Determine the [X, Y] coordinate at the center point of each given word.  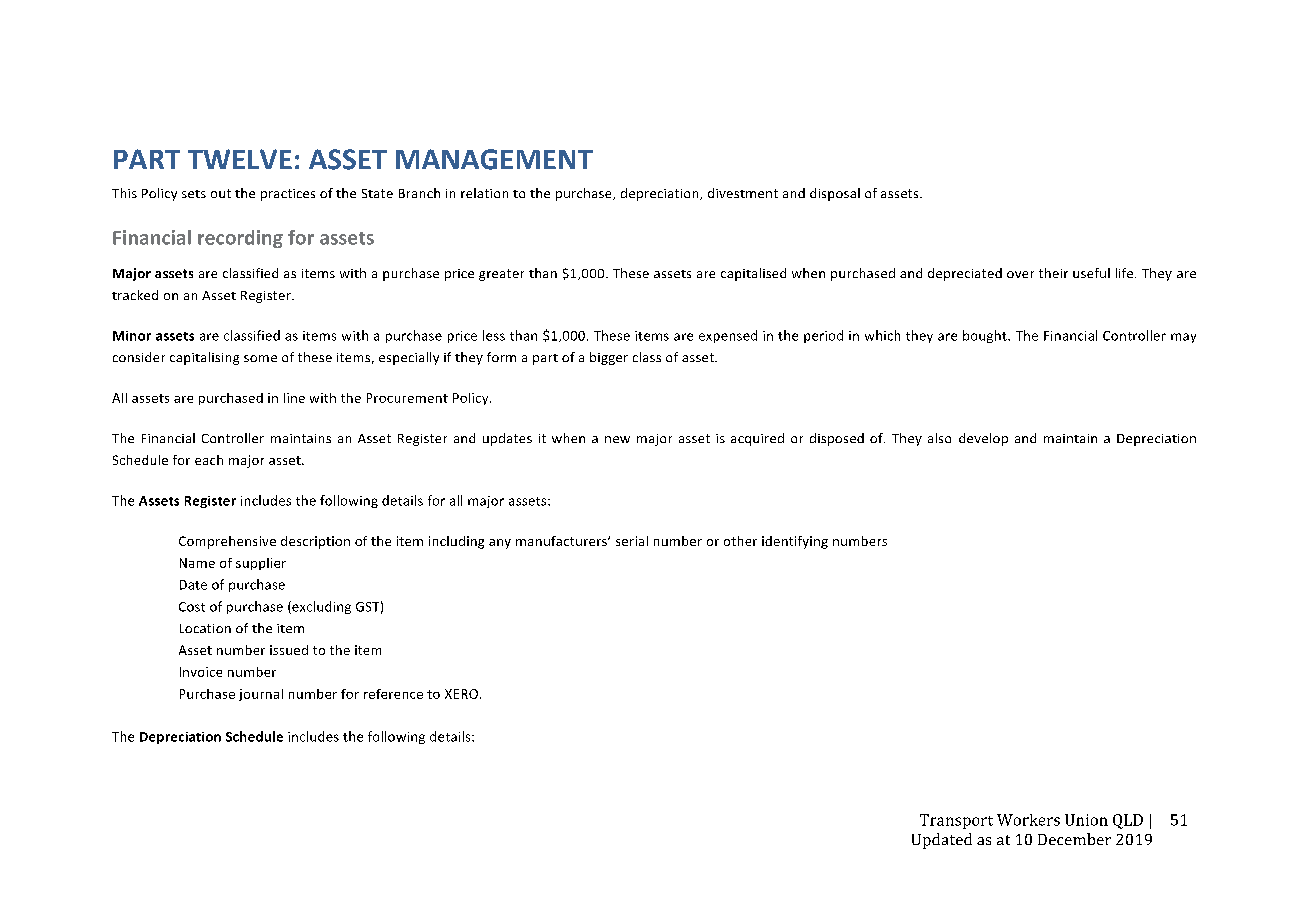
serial [632, 541]
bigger [609, 358]
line [294, 398]
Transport [956, 821]
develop [983, 439]
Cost [192, 607]
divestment [743, 193]
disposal [835, 194]
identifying [795, 542]
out [221, 193]
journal [261, 695]
